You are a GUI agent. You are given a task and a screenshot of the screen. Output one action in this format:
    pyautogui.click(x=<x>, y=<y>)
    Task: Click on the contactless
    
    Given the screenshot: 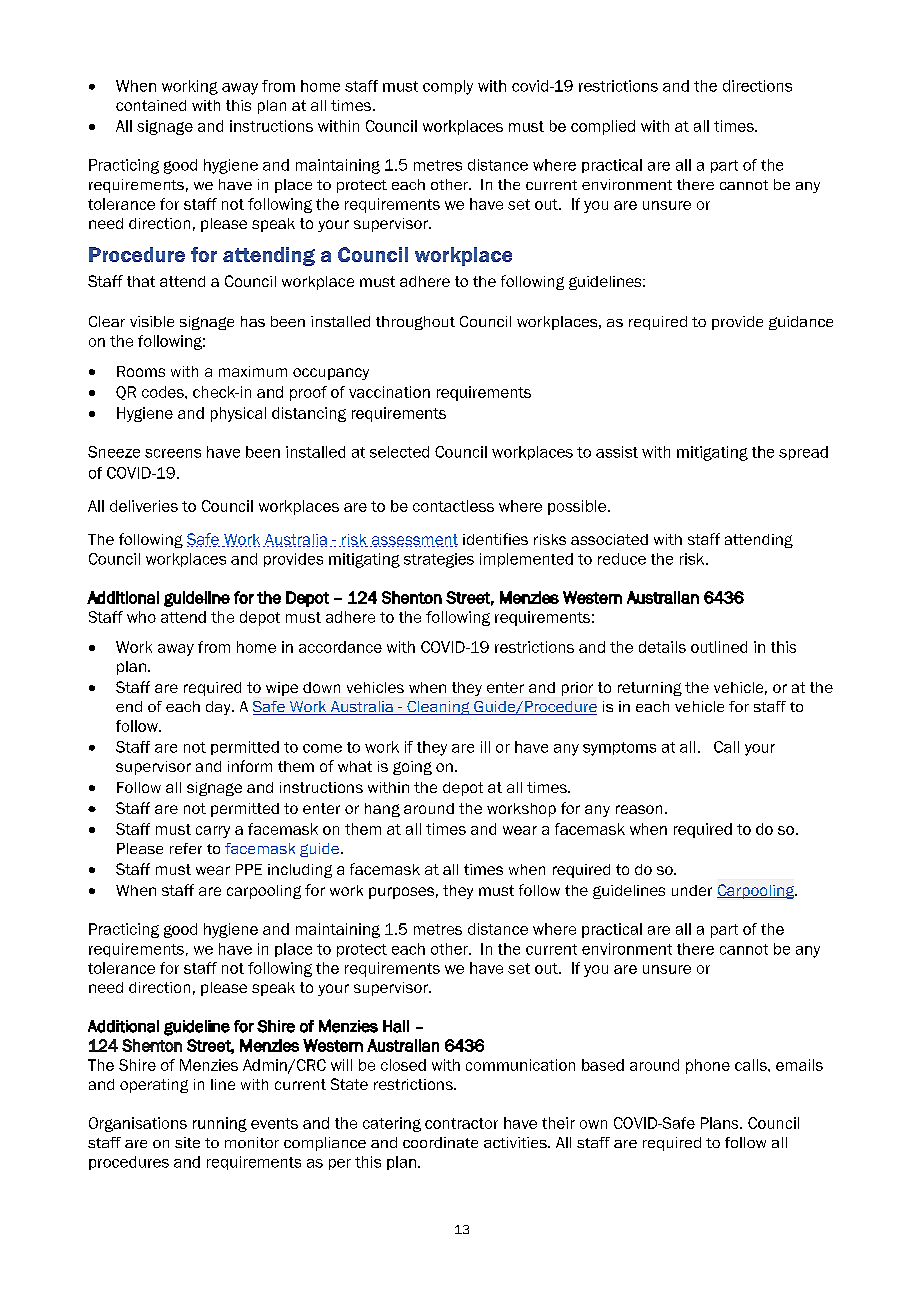 What is the action you would take?
    pyautogui.click(x=453, y=506)
